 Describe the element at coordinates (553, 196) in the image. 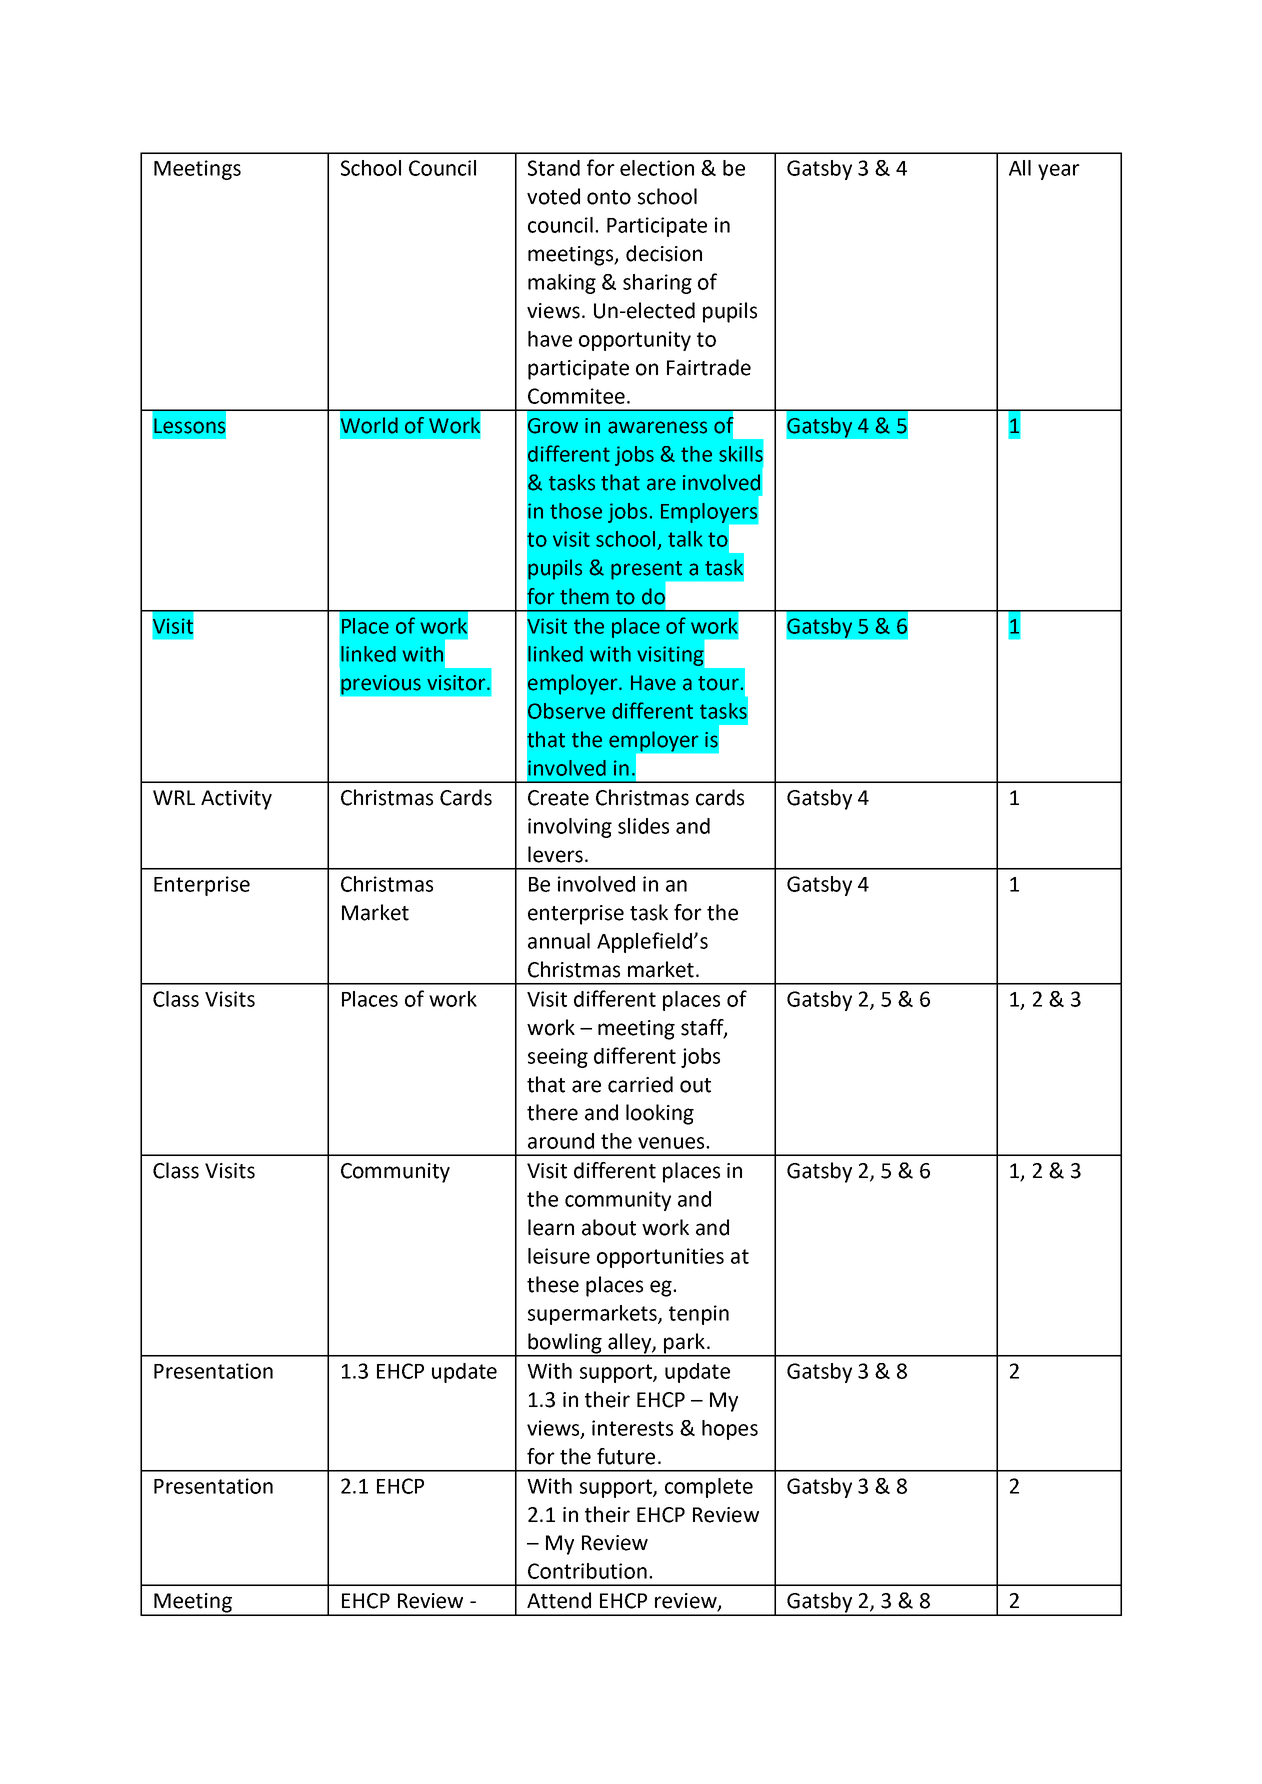

I see `voted` at that location.
